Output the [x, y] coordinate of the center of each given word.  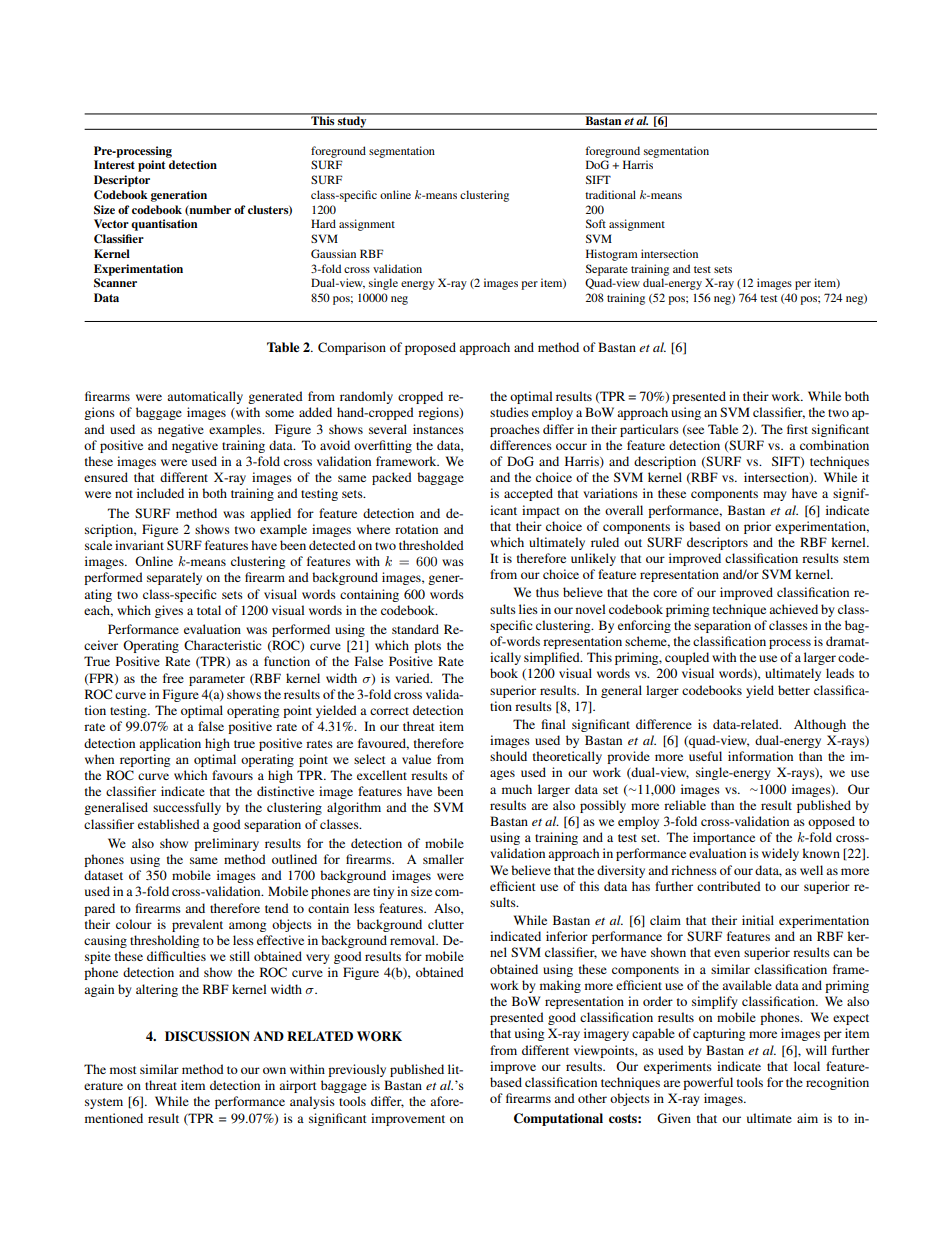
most [123, 1070]
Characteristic [222, 645]
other [592, 1098]
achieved [793, 609]
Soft [596, 223]
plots [427, 646]
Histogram [612, 255]
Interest [114, 164]
